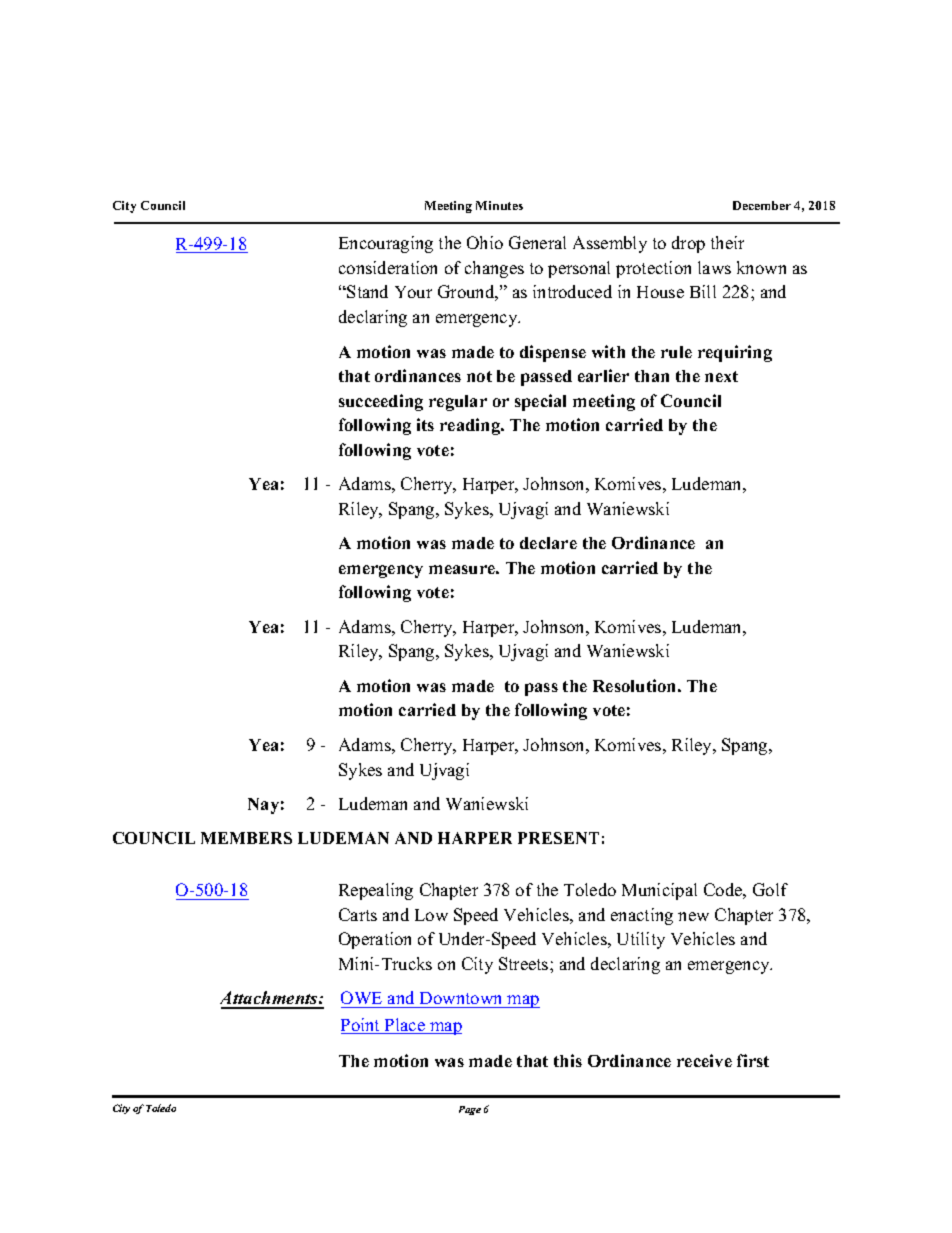  Describe the element at coordinates (386, 244) in the screenshot. I see `Encouraging` at that location.
